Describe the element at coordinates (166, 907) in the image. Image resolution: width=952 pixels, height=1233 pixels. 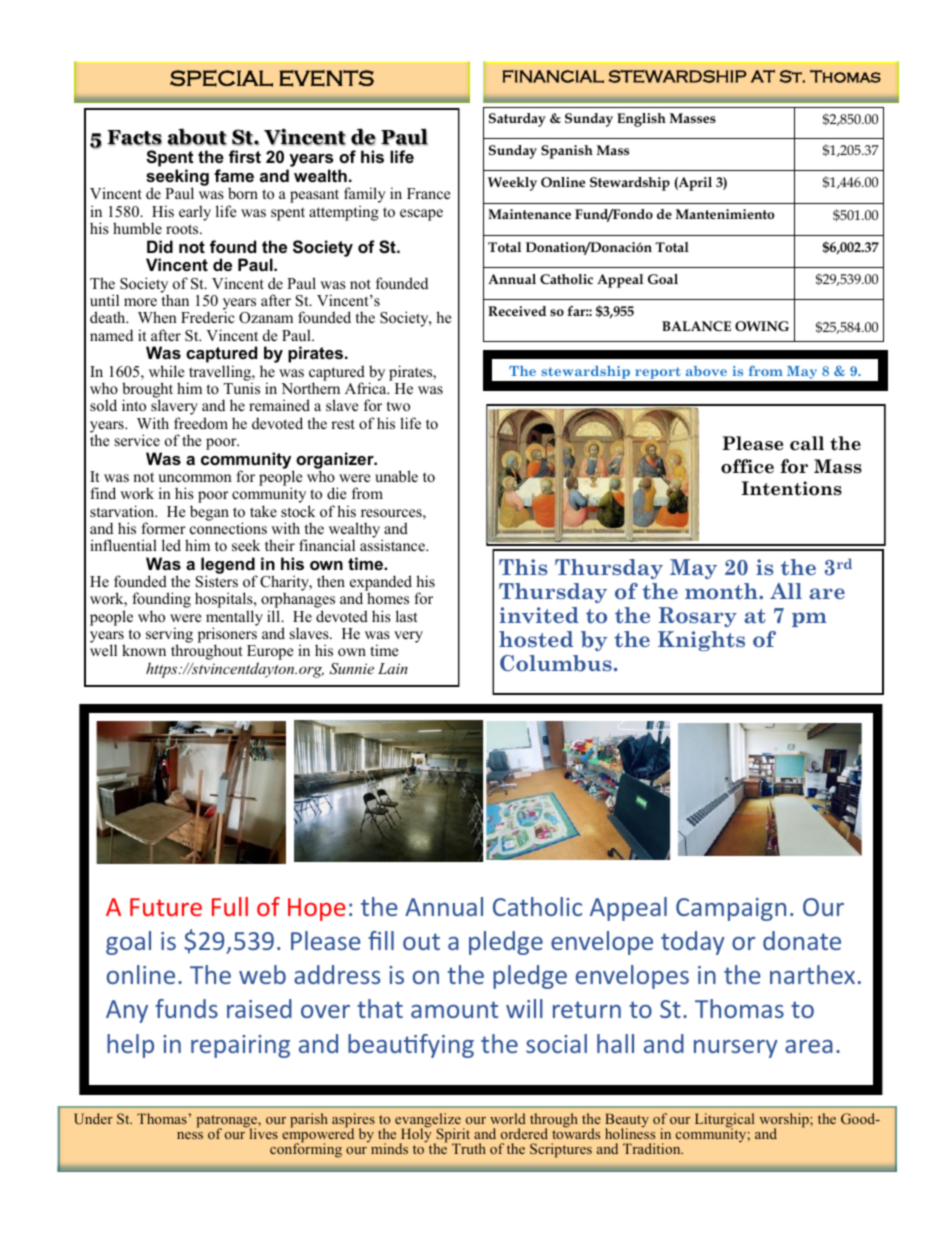
I see `Future` at that location.
